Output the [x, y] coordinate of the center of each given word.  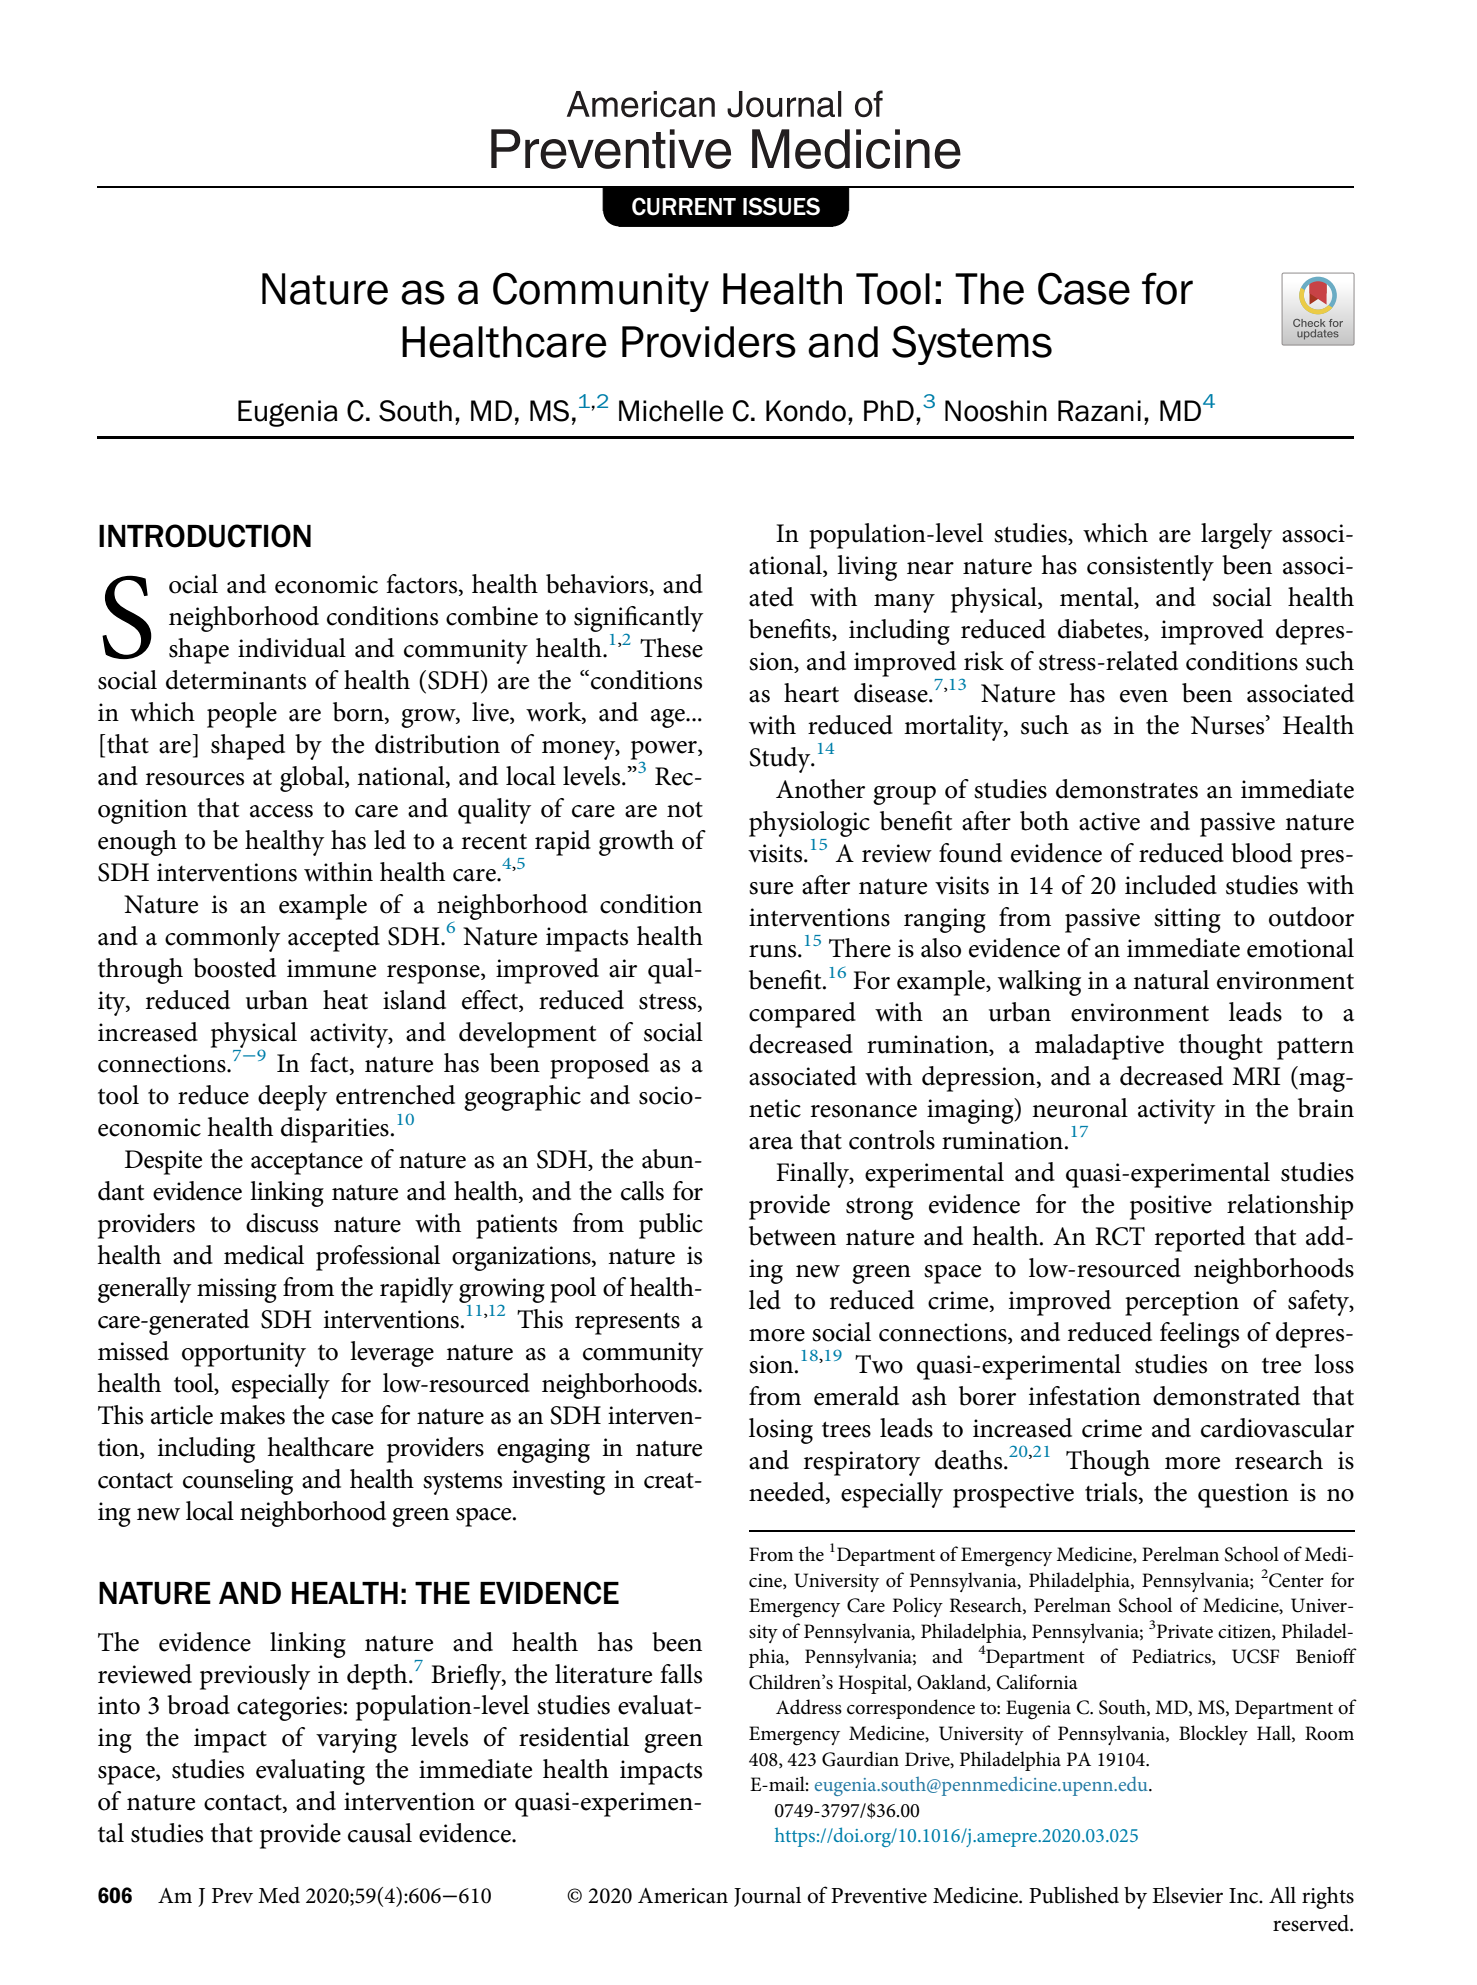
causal [380, 1833]
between [792, 1236]
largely [1236, 536]
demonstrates [1127, 789]
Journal [767, 1897]
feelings [1199, 1335]
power [665, 751]
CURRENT [684, 206]
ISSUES [781, 206]
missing [237, 1290]
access [281, 811]
